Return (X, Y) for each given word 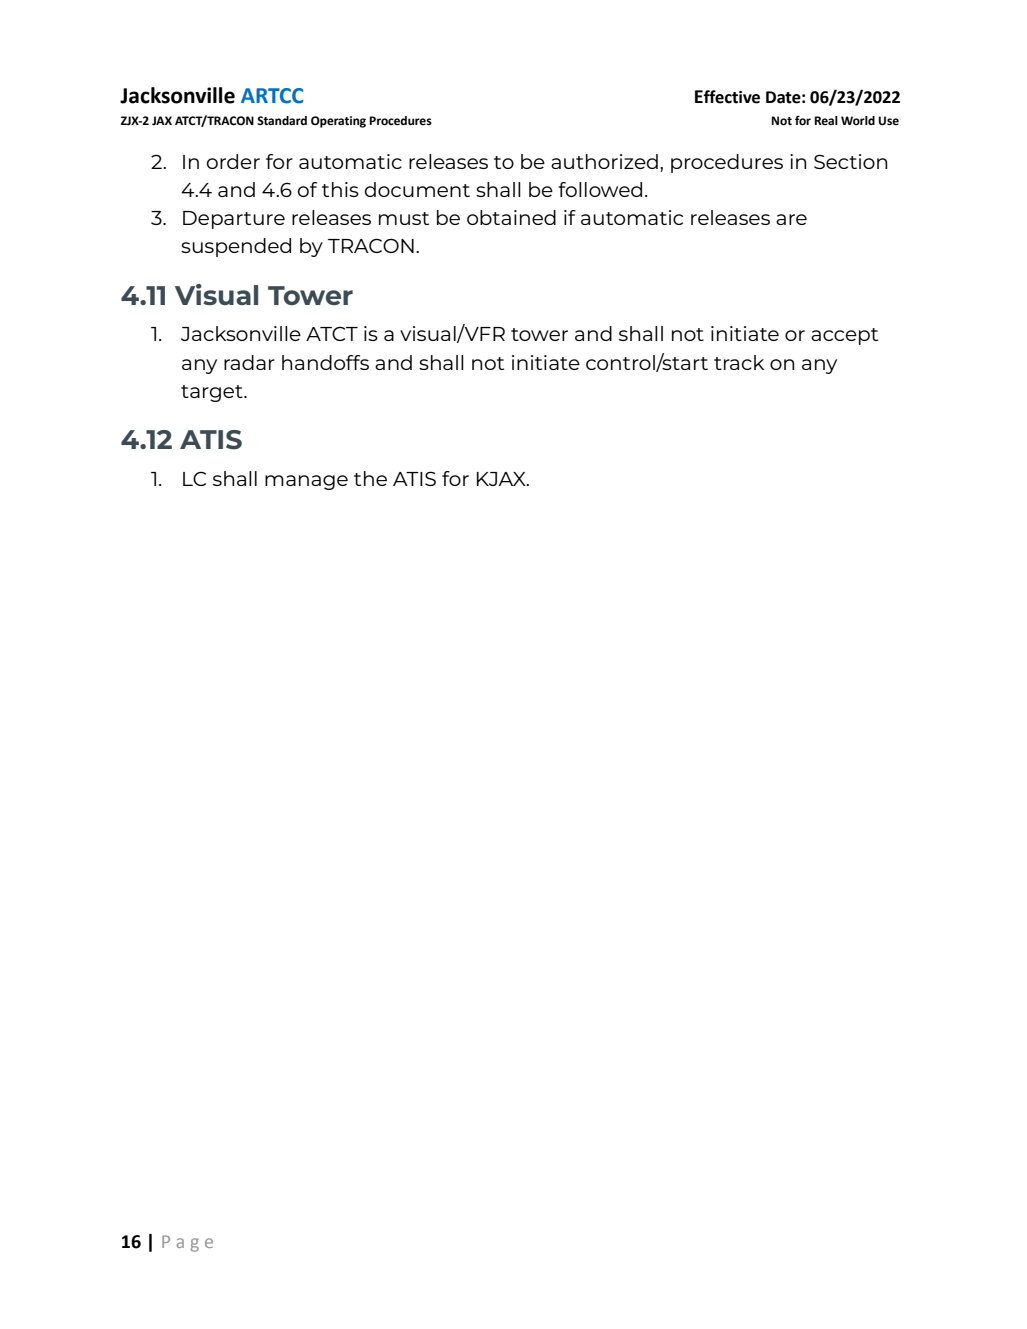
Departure (234, 220)
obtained (511, 217)
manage (306, 482)
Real (826, 120)
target (213, 393)
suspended (236, 247)
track (739, 362)
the (370, 478)
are (791, 219)
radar (249, 362)
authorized (604, 161)
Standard (282, 120)
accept (844, 336)
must (404, 218)
